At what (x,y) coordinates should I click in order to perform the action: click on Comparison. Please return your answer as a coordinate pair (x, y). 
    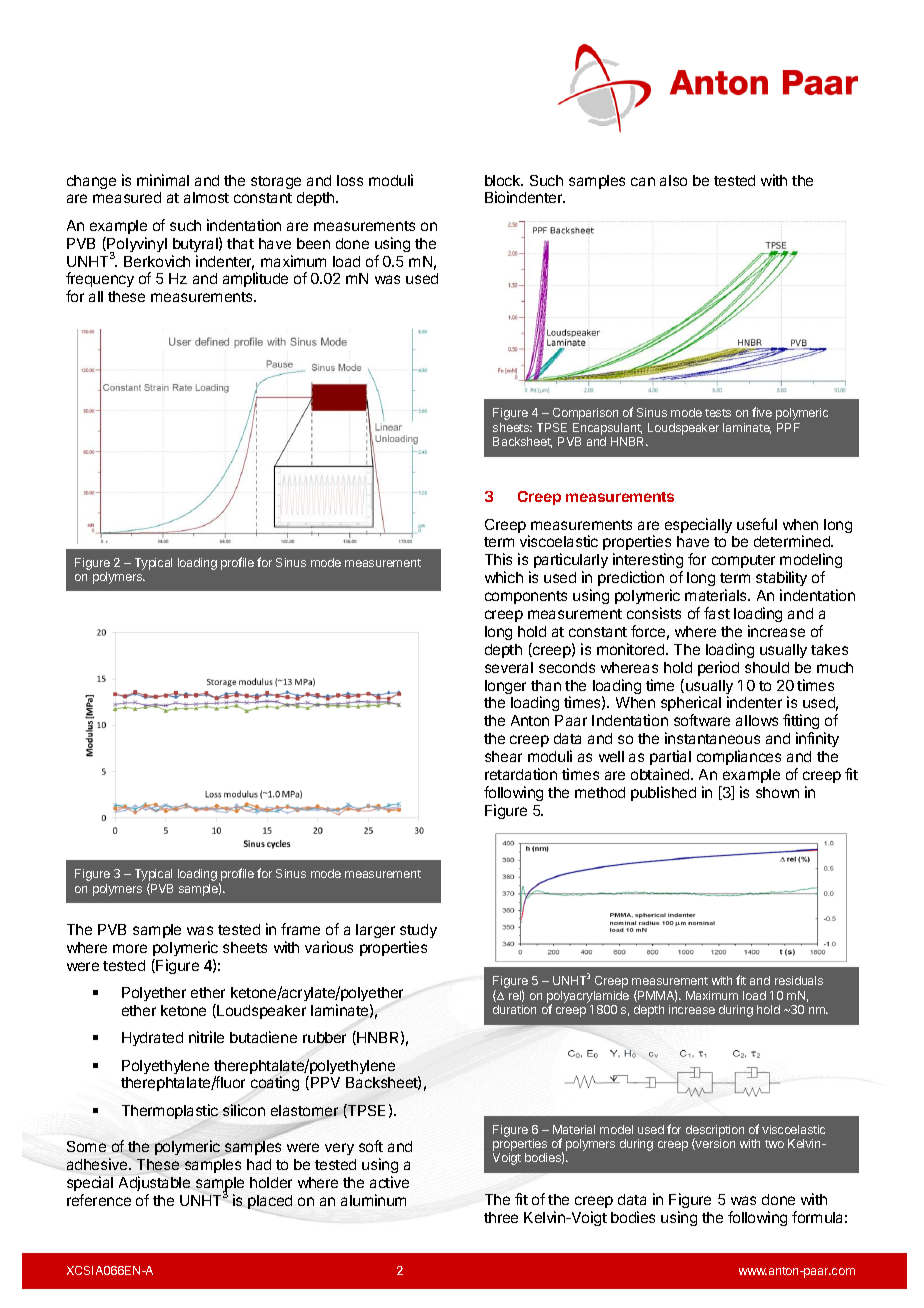
    Looking at the image, I should click on (585, 414).
